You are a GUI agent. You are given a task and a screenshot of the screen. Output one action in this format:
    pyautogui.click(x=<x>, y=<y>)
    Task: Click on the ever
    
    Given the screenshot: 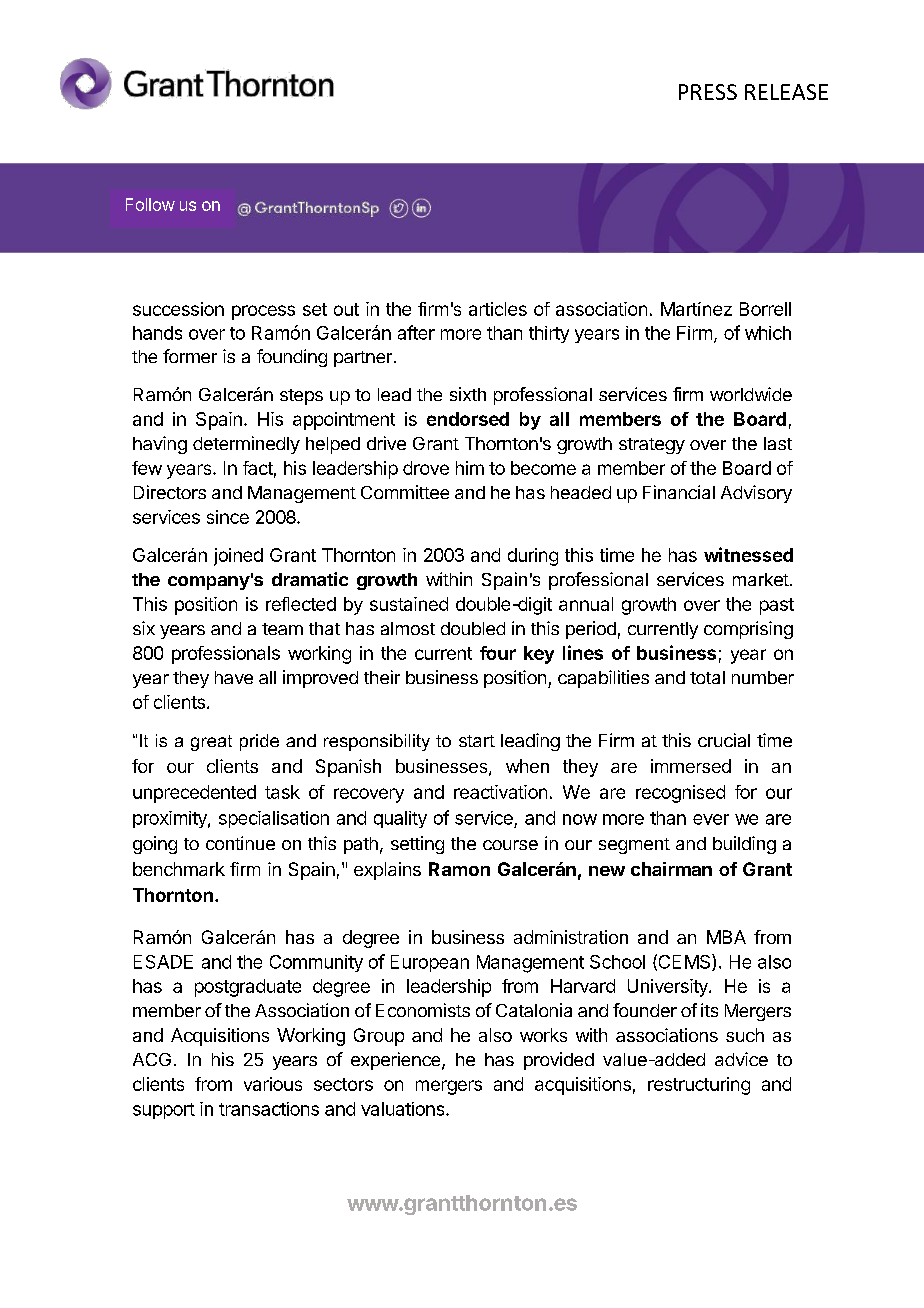 What is the action you would take?
    pyautogui.click(x=711, y=819)
